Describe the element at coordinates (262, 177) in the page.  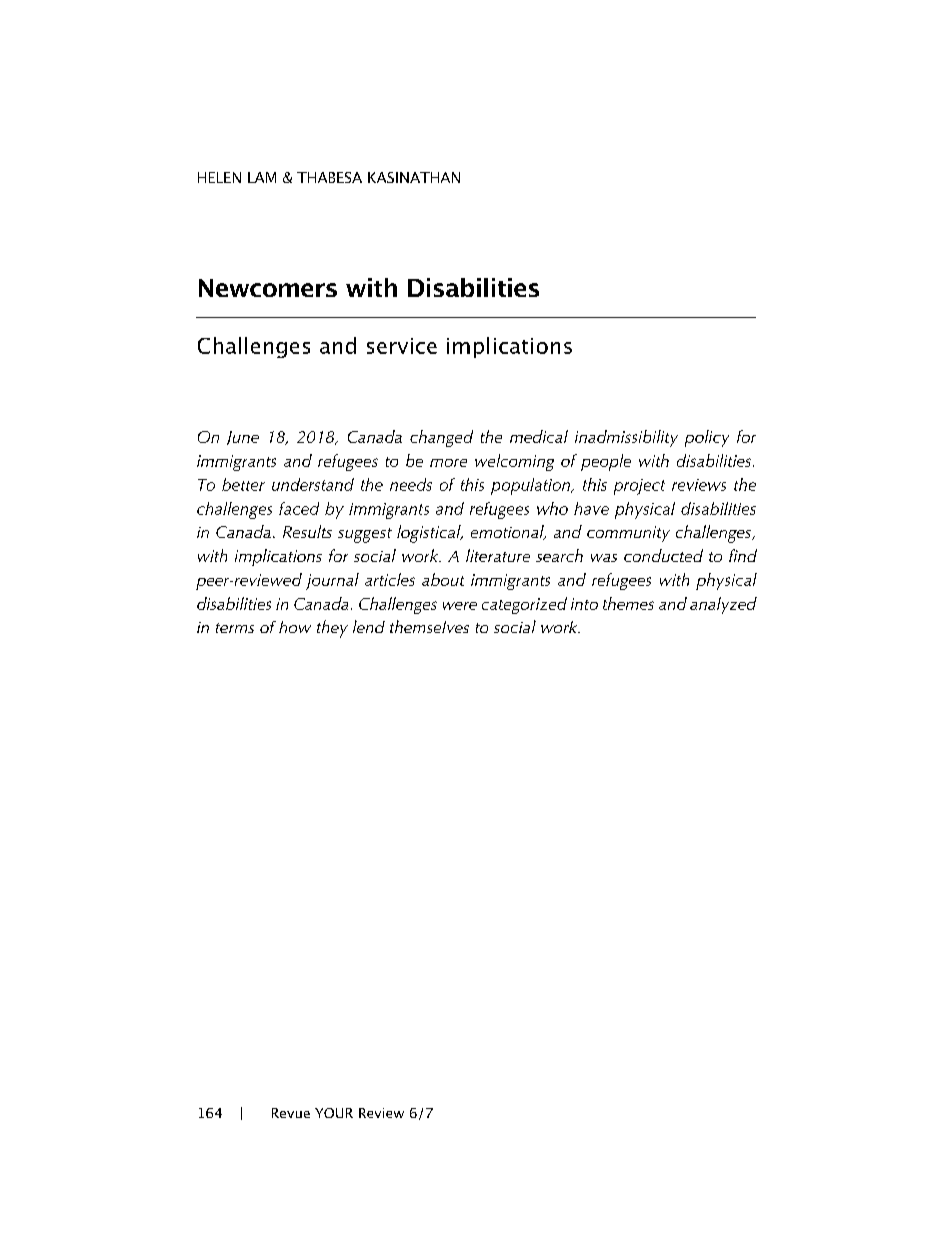
I see `LAM` at that location.
